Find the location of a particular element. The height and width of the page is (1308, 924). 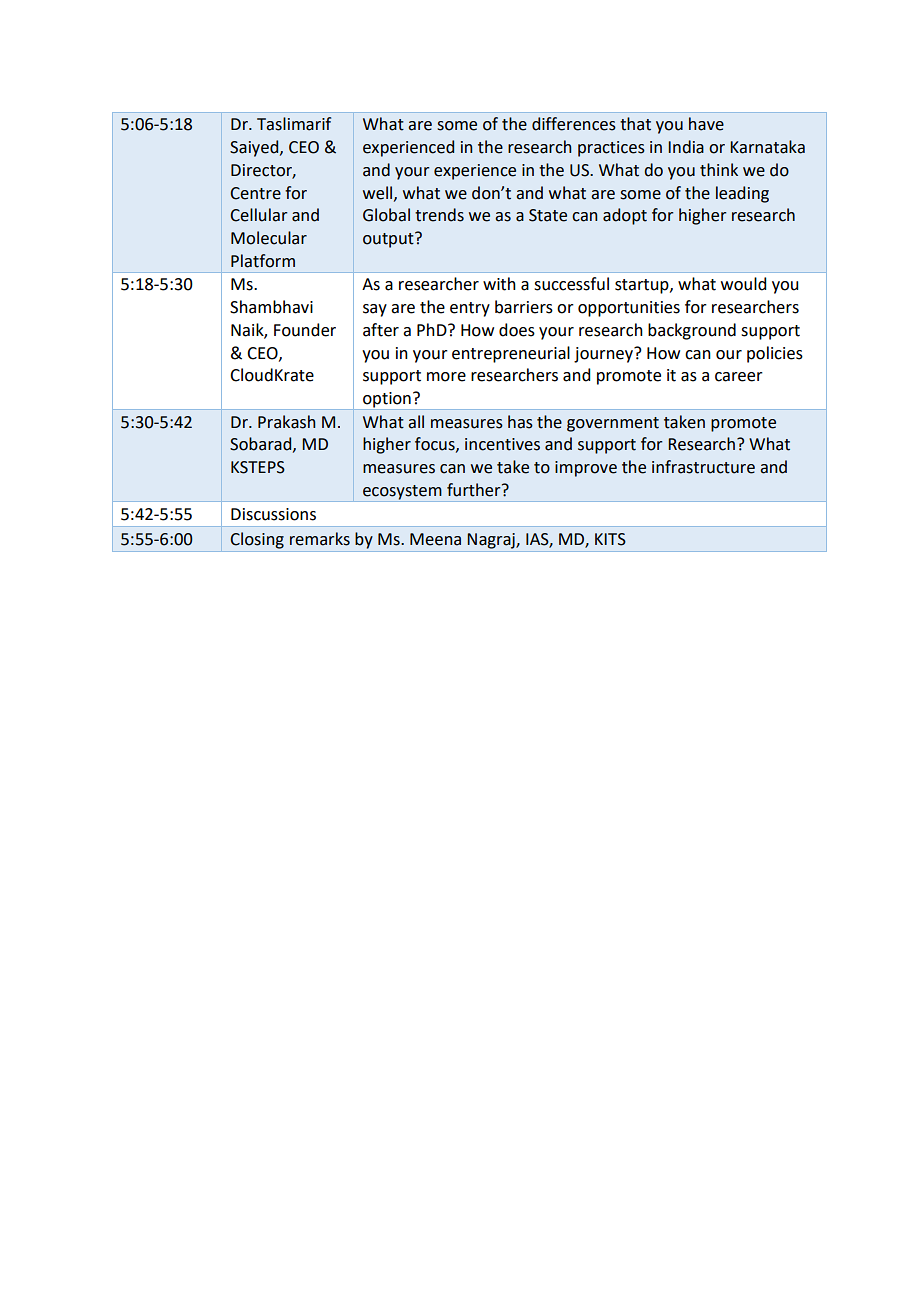

have is located at coordinates (706, 124).
